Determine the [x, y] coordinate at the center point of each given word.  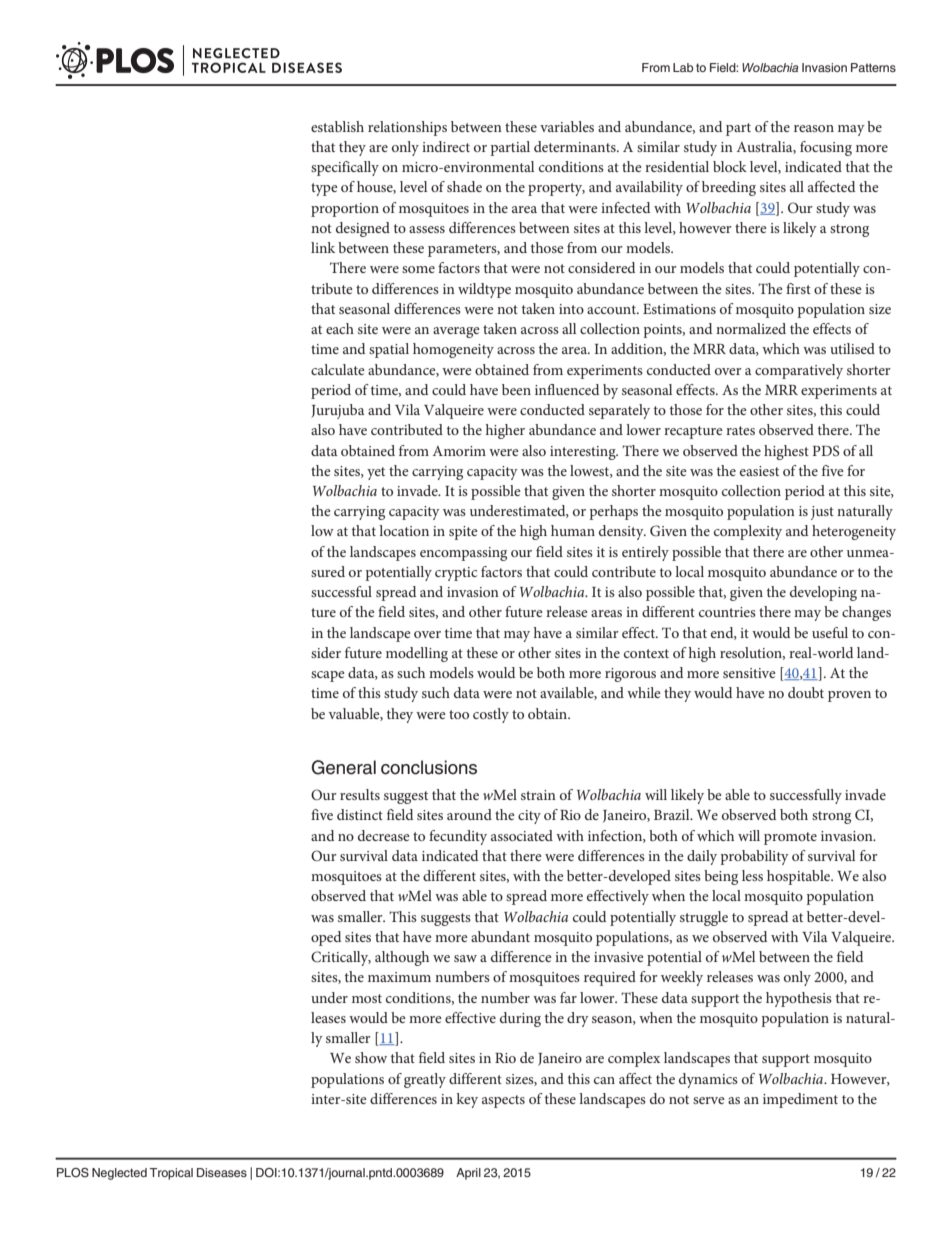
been [516, 389]
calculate [338, 369]
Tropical [171, 1174]
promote [790, 838]
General [343, 767]
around [469, 814]
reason [814, 128]
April [468, 1174]
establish [337, 126]
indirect [446, 146]
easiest [759, 471]
